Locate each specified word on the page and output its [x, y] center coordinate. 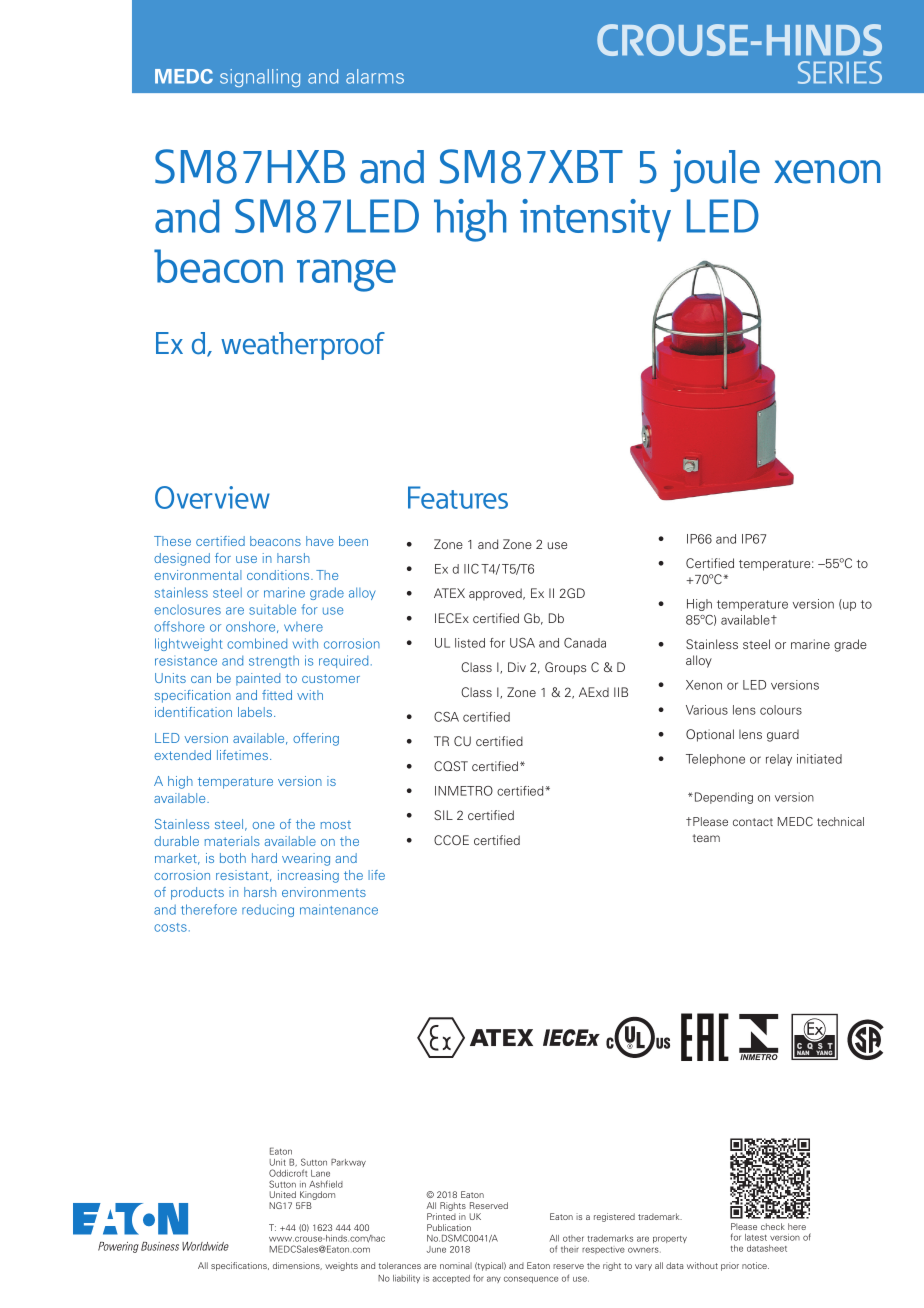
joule [715, 170]
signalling [260, 78]
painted [258, 679]
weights [341, 1266]
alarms [375, 76]
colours [781, 710]
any [494, 1279]
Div [517, 667]
